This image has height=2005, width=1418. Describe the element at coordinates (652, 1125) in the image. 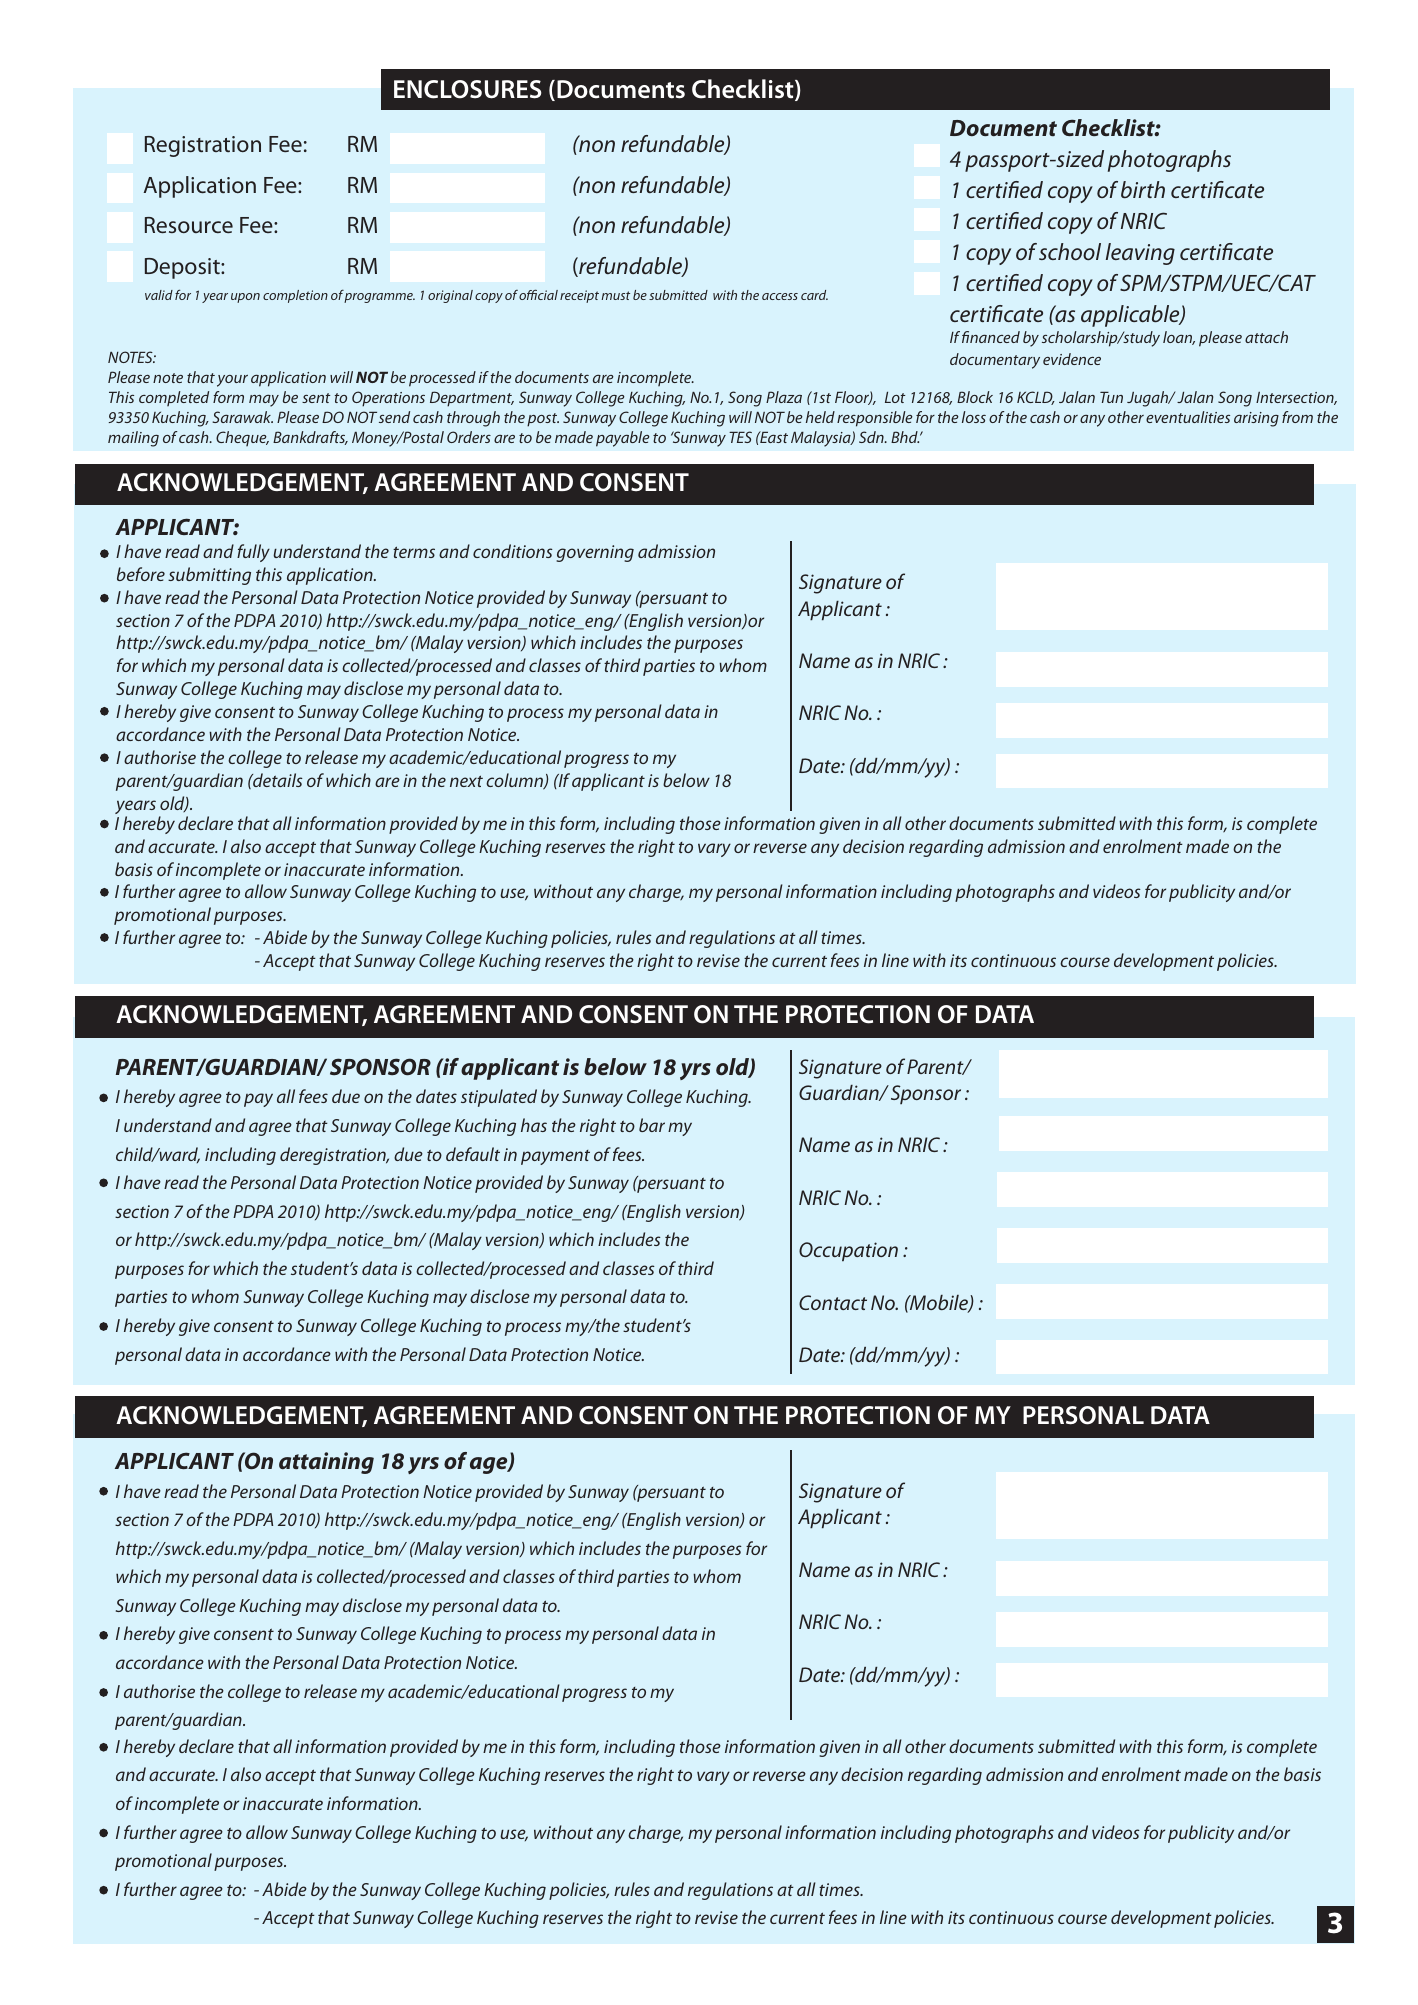

I see `bar` at that location.
